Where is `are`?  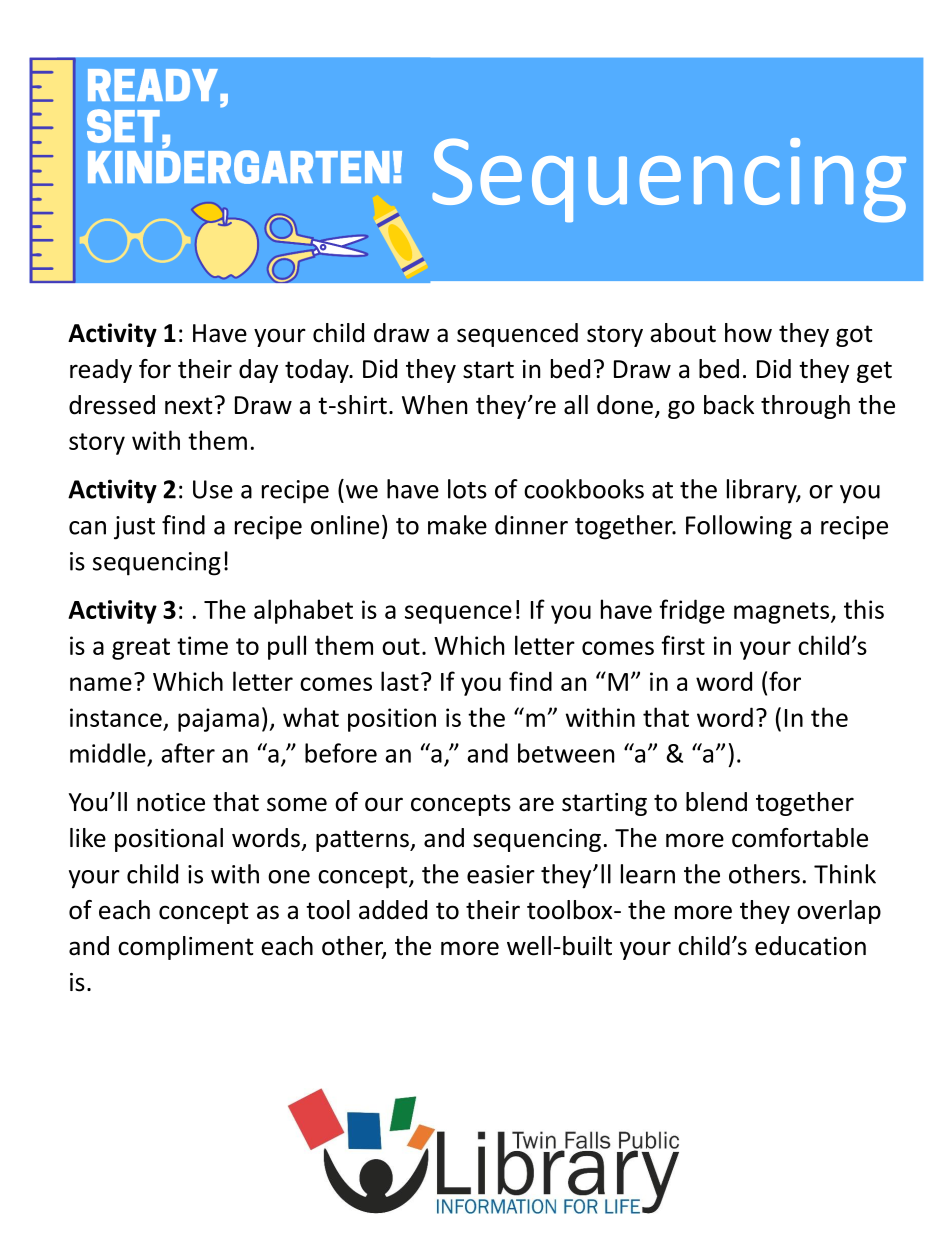
are is located at coordinates (536, 804).
